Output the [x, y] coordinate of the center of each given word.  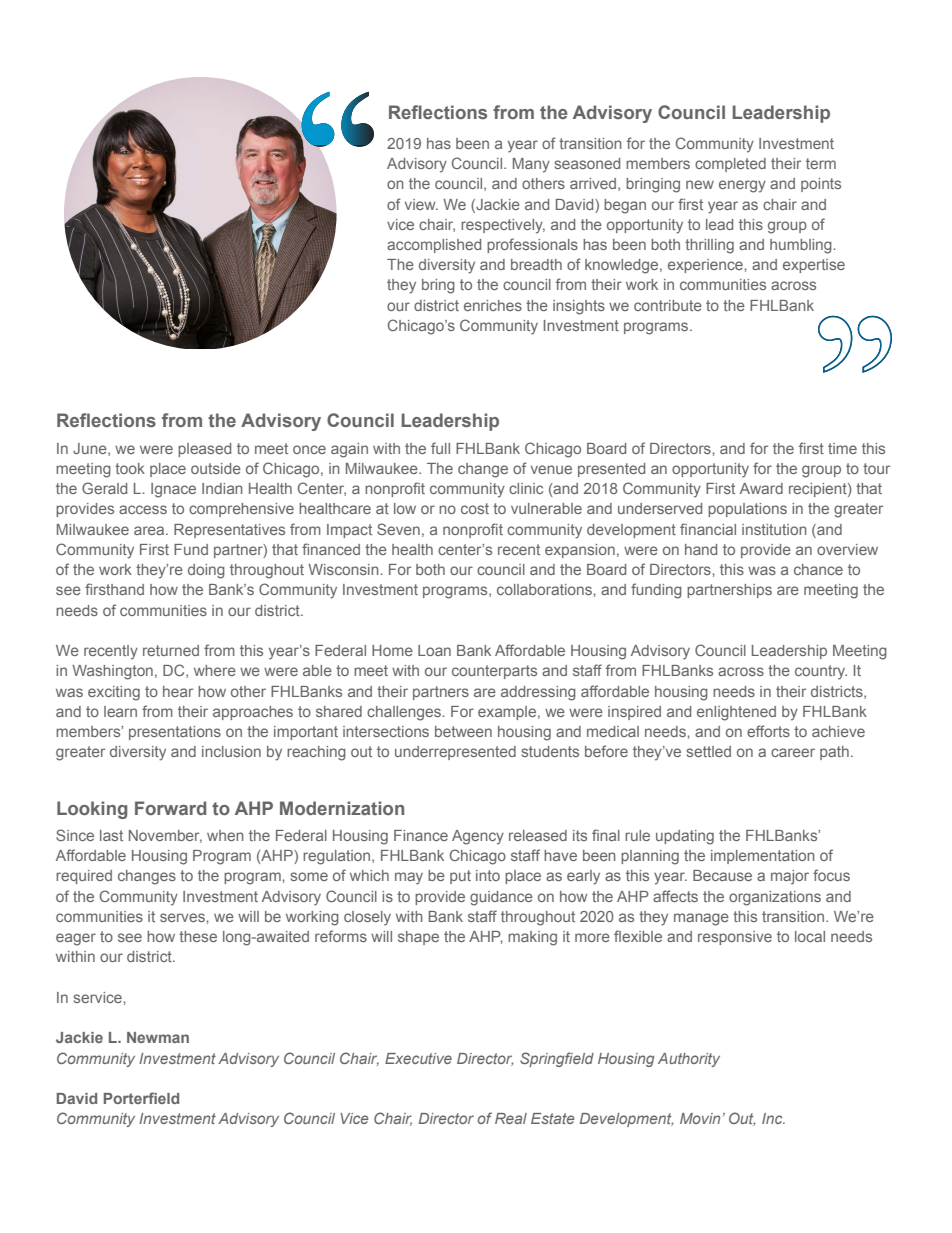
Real [511, 1118]
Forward [170, 808]
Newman [158, 1037]
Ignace [173, 490]
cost [475, 508]
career [793, 752]
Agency [478, 837]
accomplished [434, 246]
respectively [503, 226]
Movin [700, 1118]
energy [742, 186]
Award [761, 488]
